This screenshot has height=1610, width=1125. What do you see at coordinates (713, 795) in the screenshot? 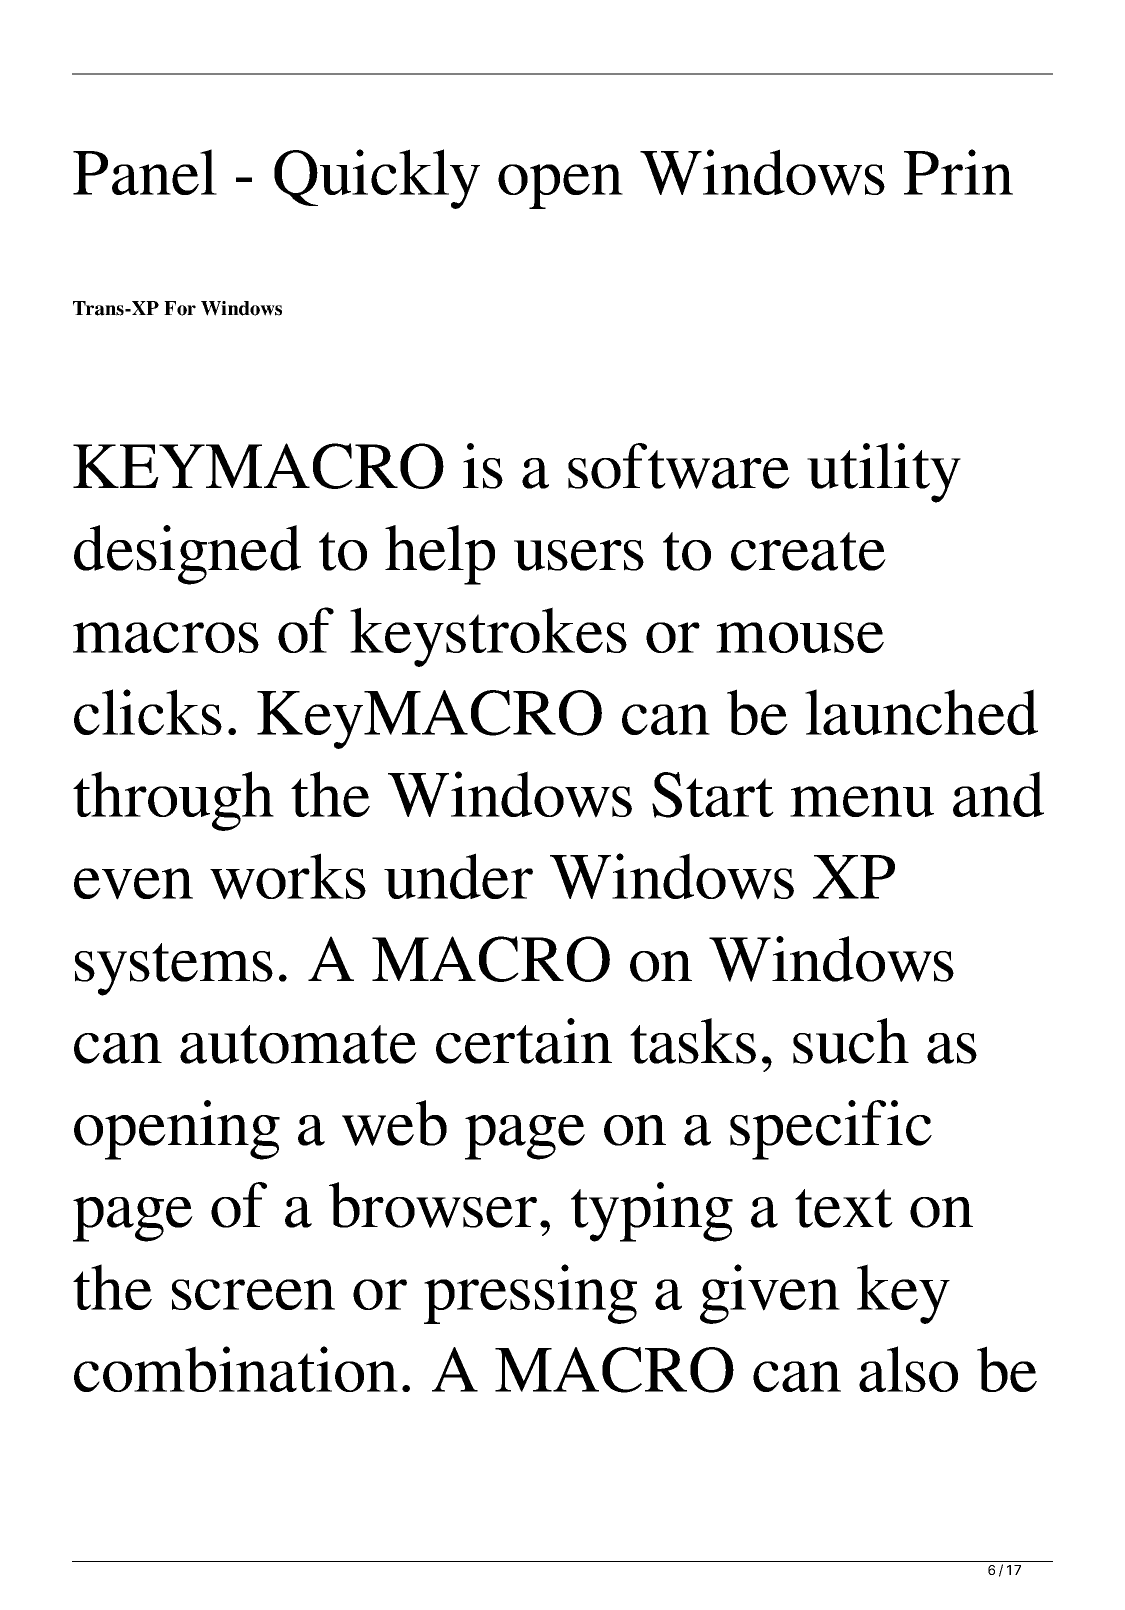
I see `Start` at bounding box center [713, 795].
